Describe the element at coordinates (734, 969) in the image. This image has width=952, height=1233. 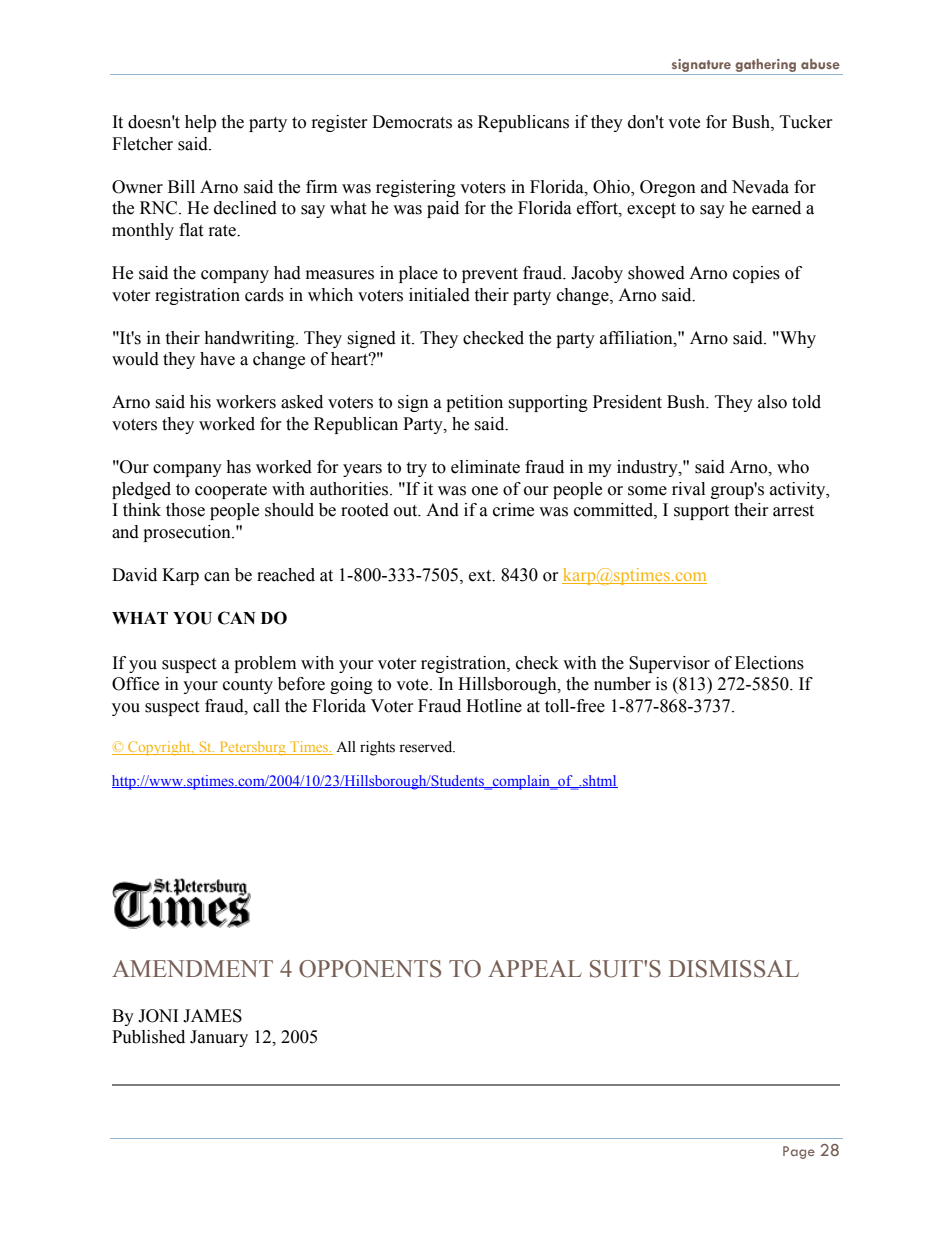
I see `DISMISSAL` at that location.
